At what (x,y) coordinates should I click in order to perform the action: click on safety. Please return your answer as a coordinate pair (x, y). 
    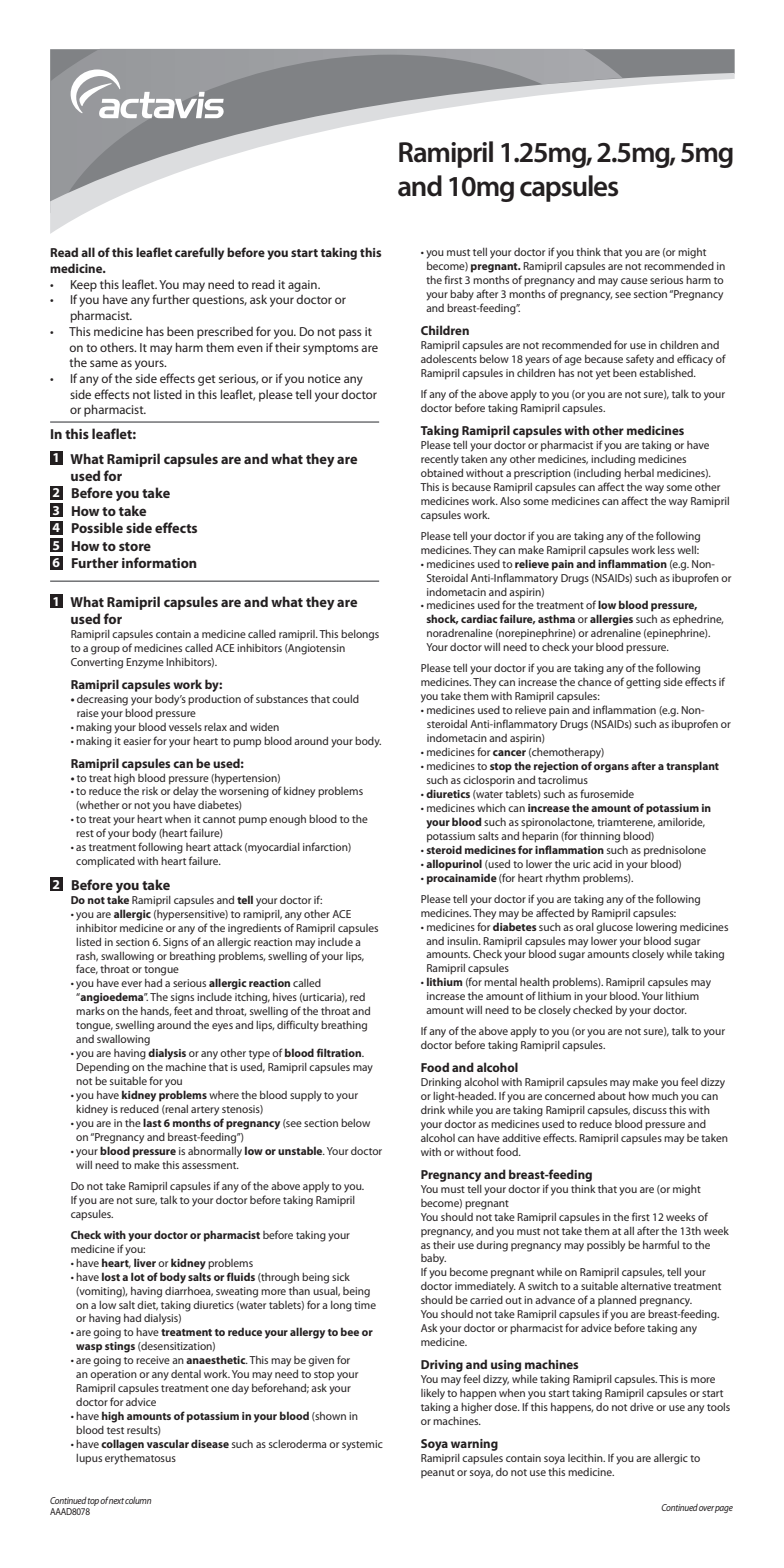
    Looking at the image, I should click on (640, 360).
